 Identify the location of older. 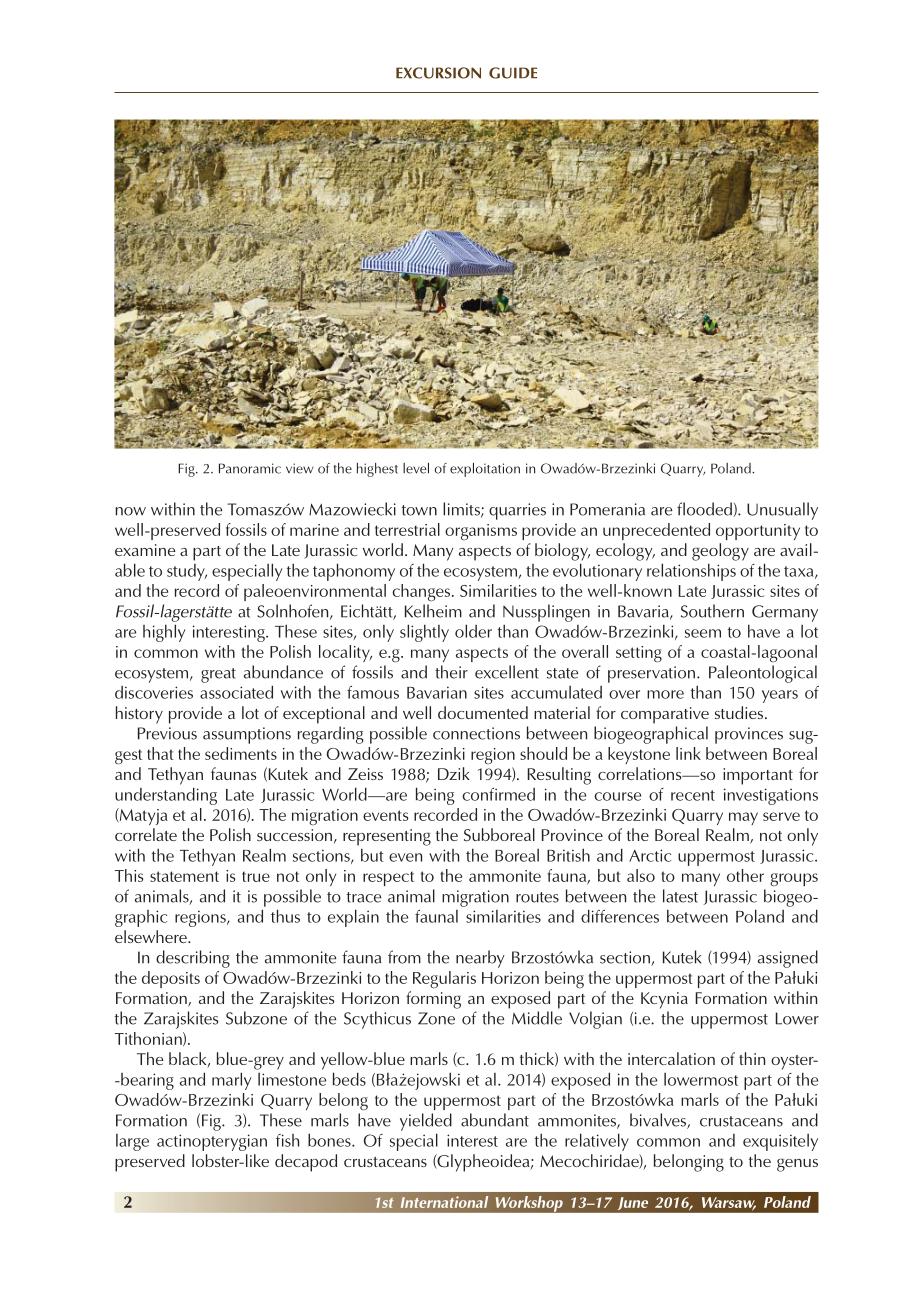
(473, 631).
